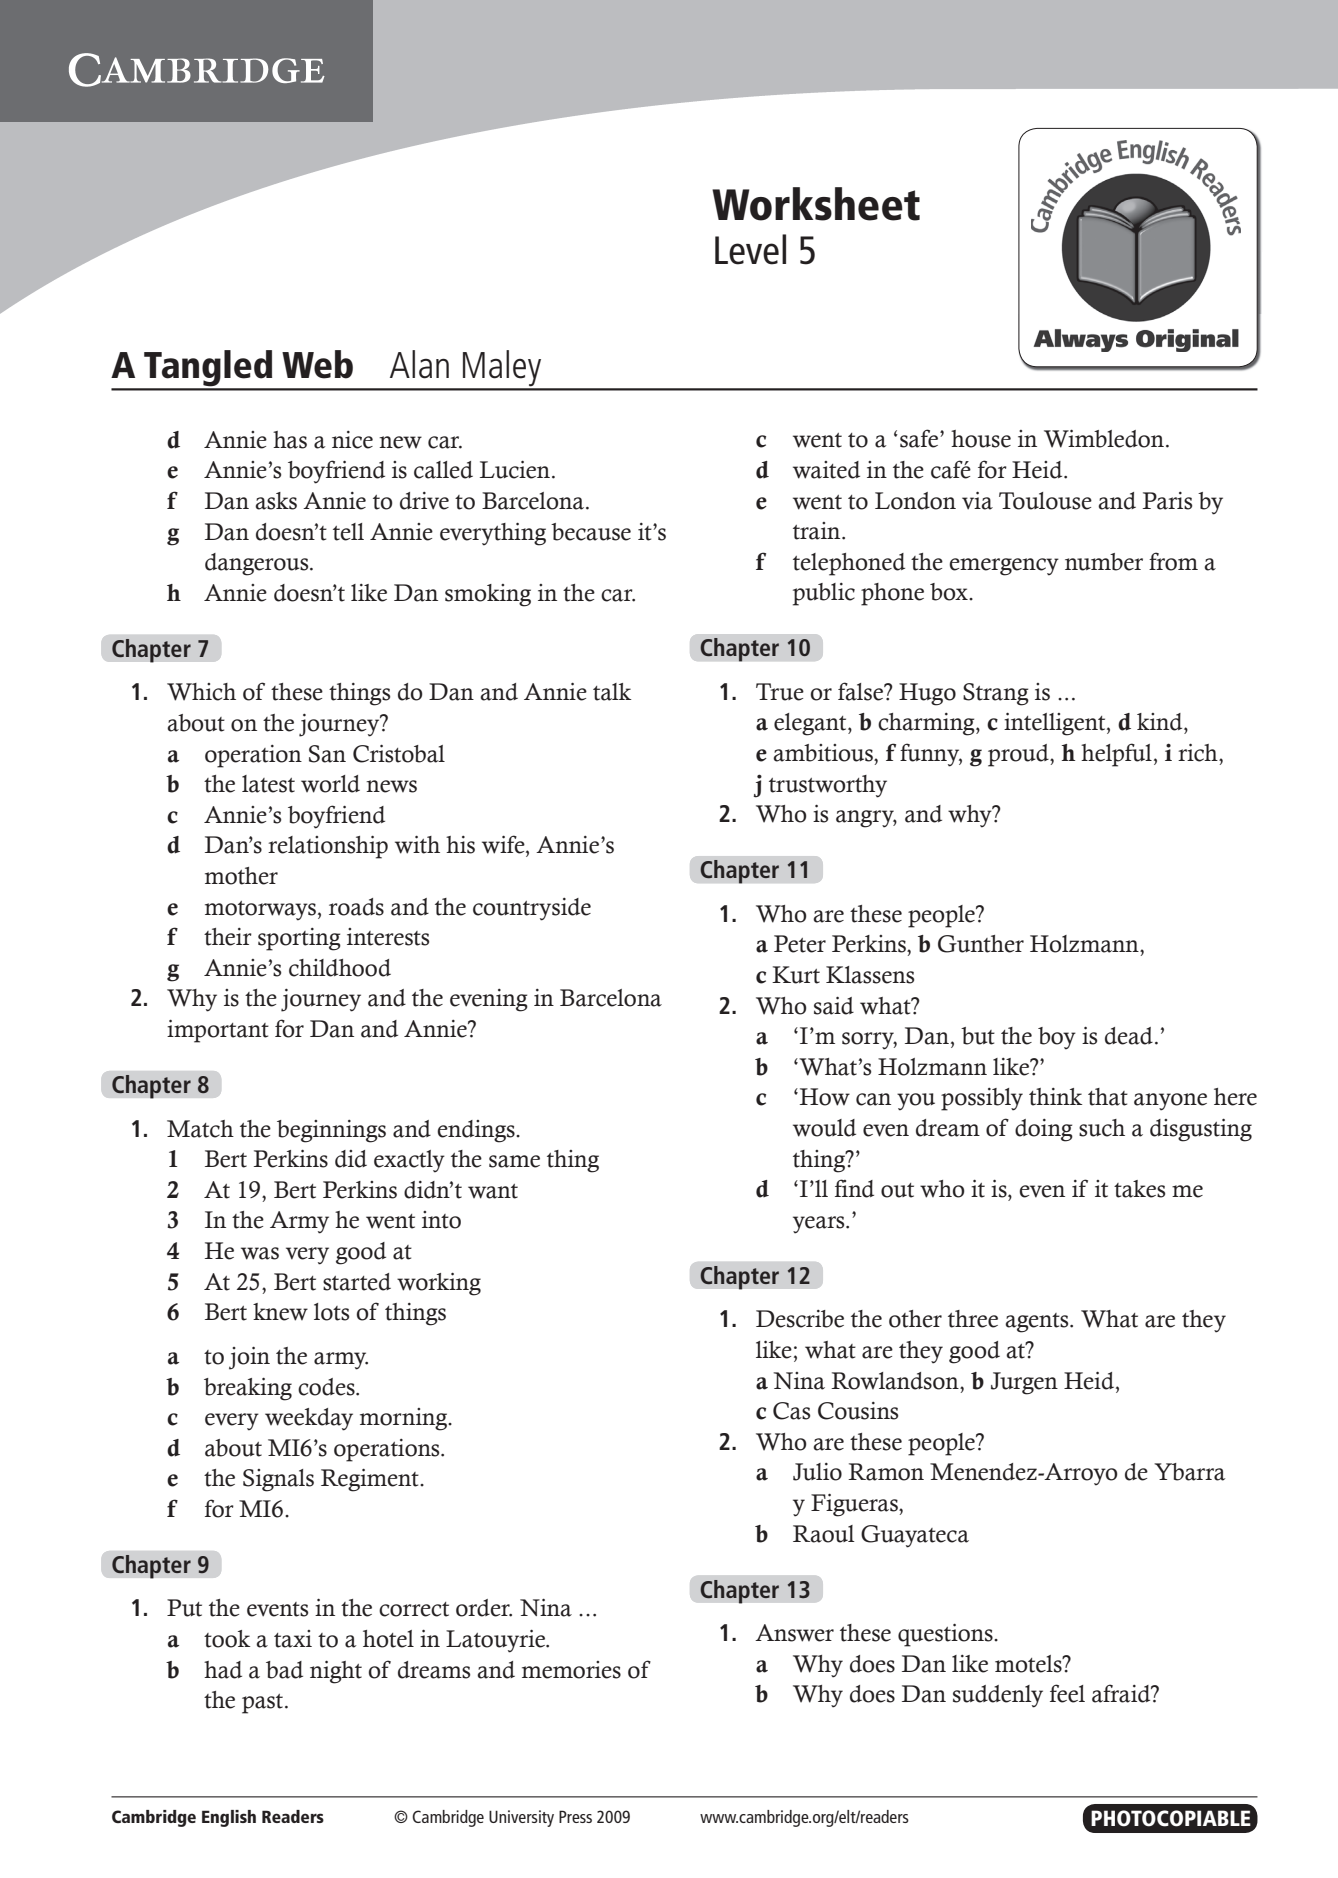 The width and height of the screenshot is (1338, 1878). I want to click on Web, so click(317, 364).
